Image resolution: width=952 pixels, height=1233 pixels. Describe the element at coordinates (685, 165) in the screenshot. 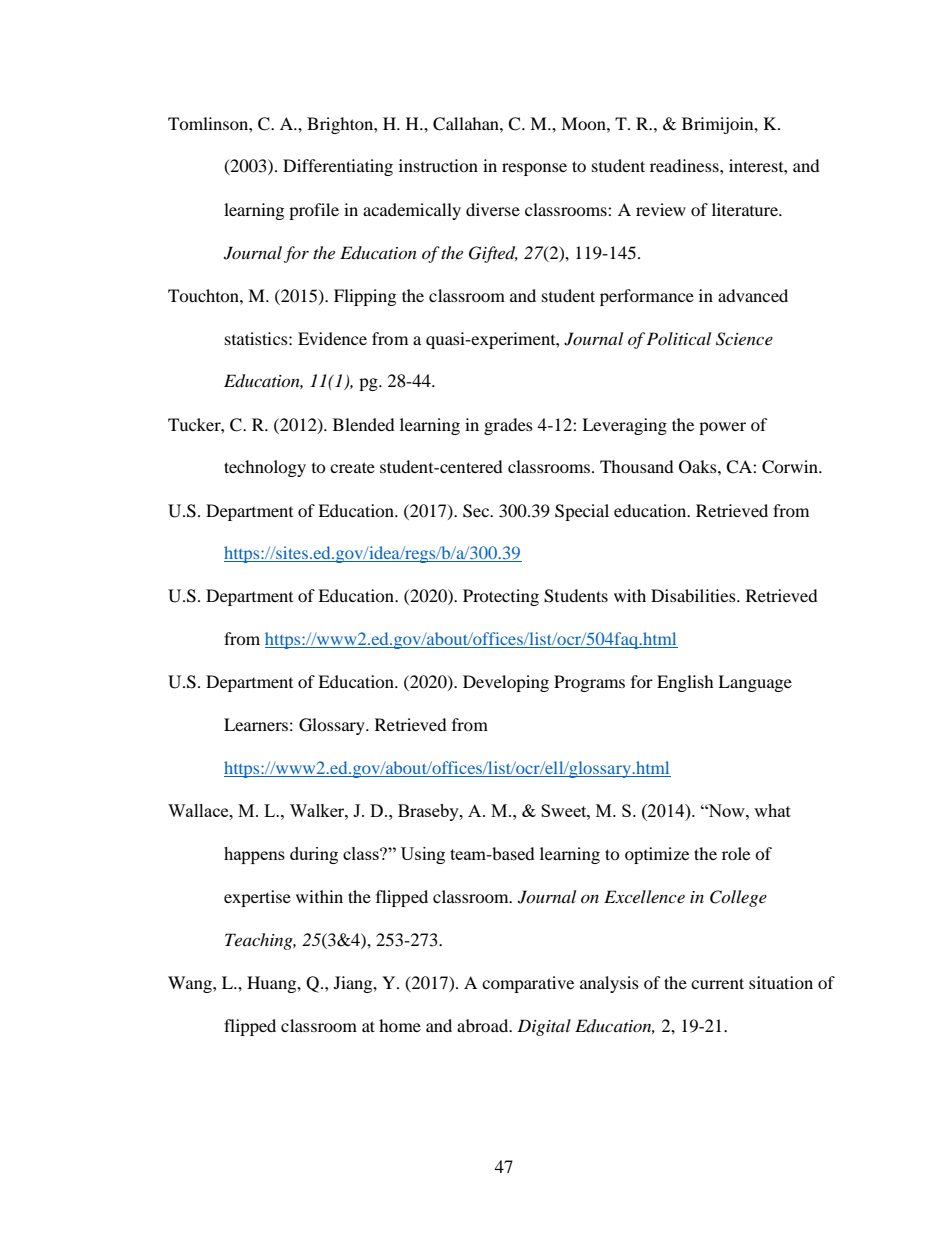

I see `readiness` at that location.
